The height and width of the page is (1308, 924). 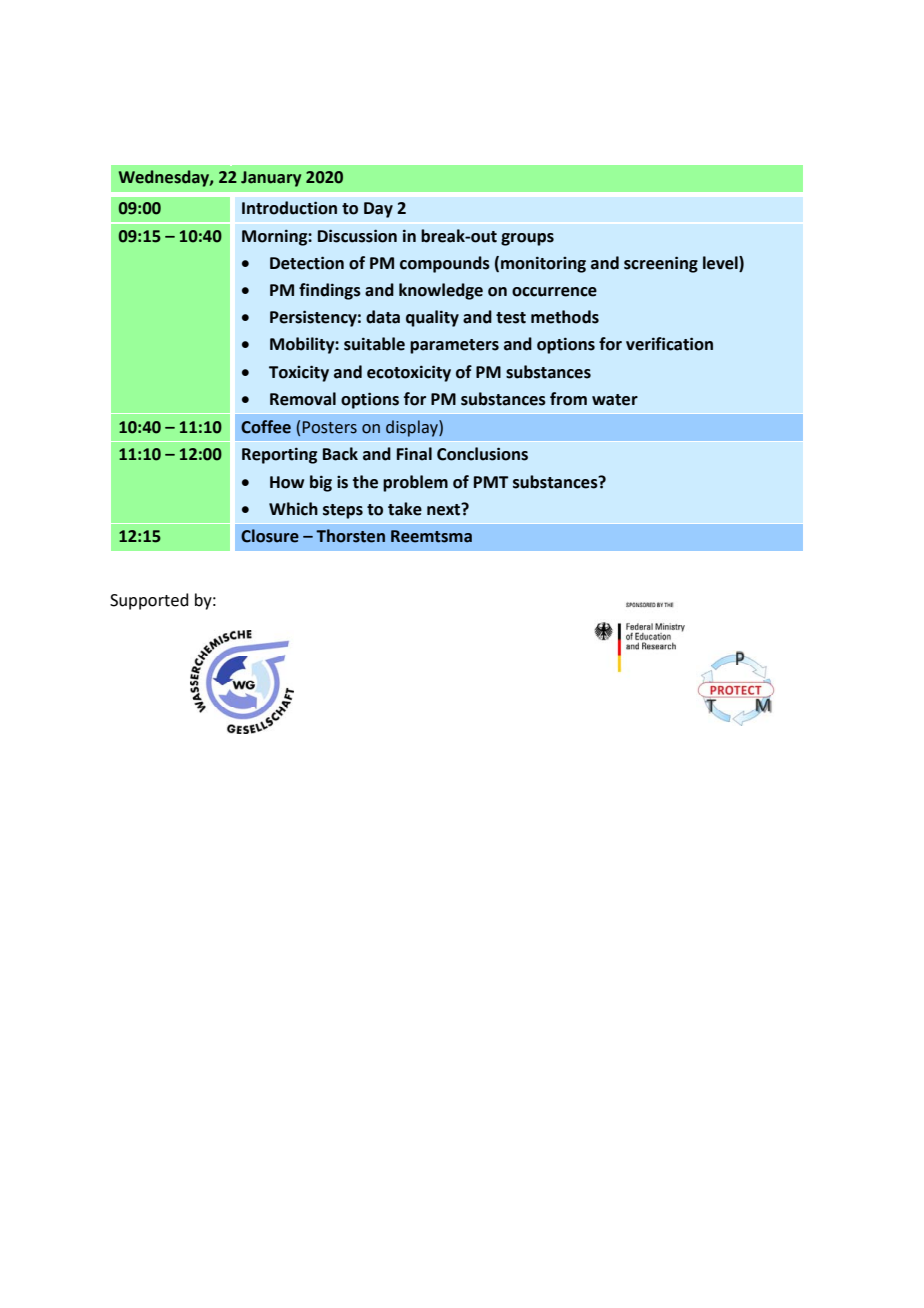 What do you see at coordinates (271, 179) in the page?
I see `January` at bounding box center [271, 179].
